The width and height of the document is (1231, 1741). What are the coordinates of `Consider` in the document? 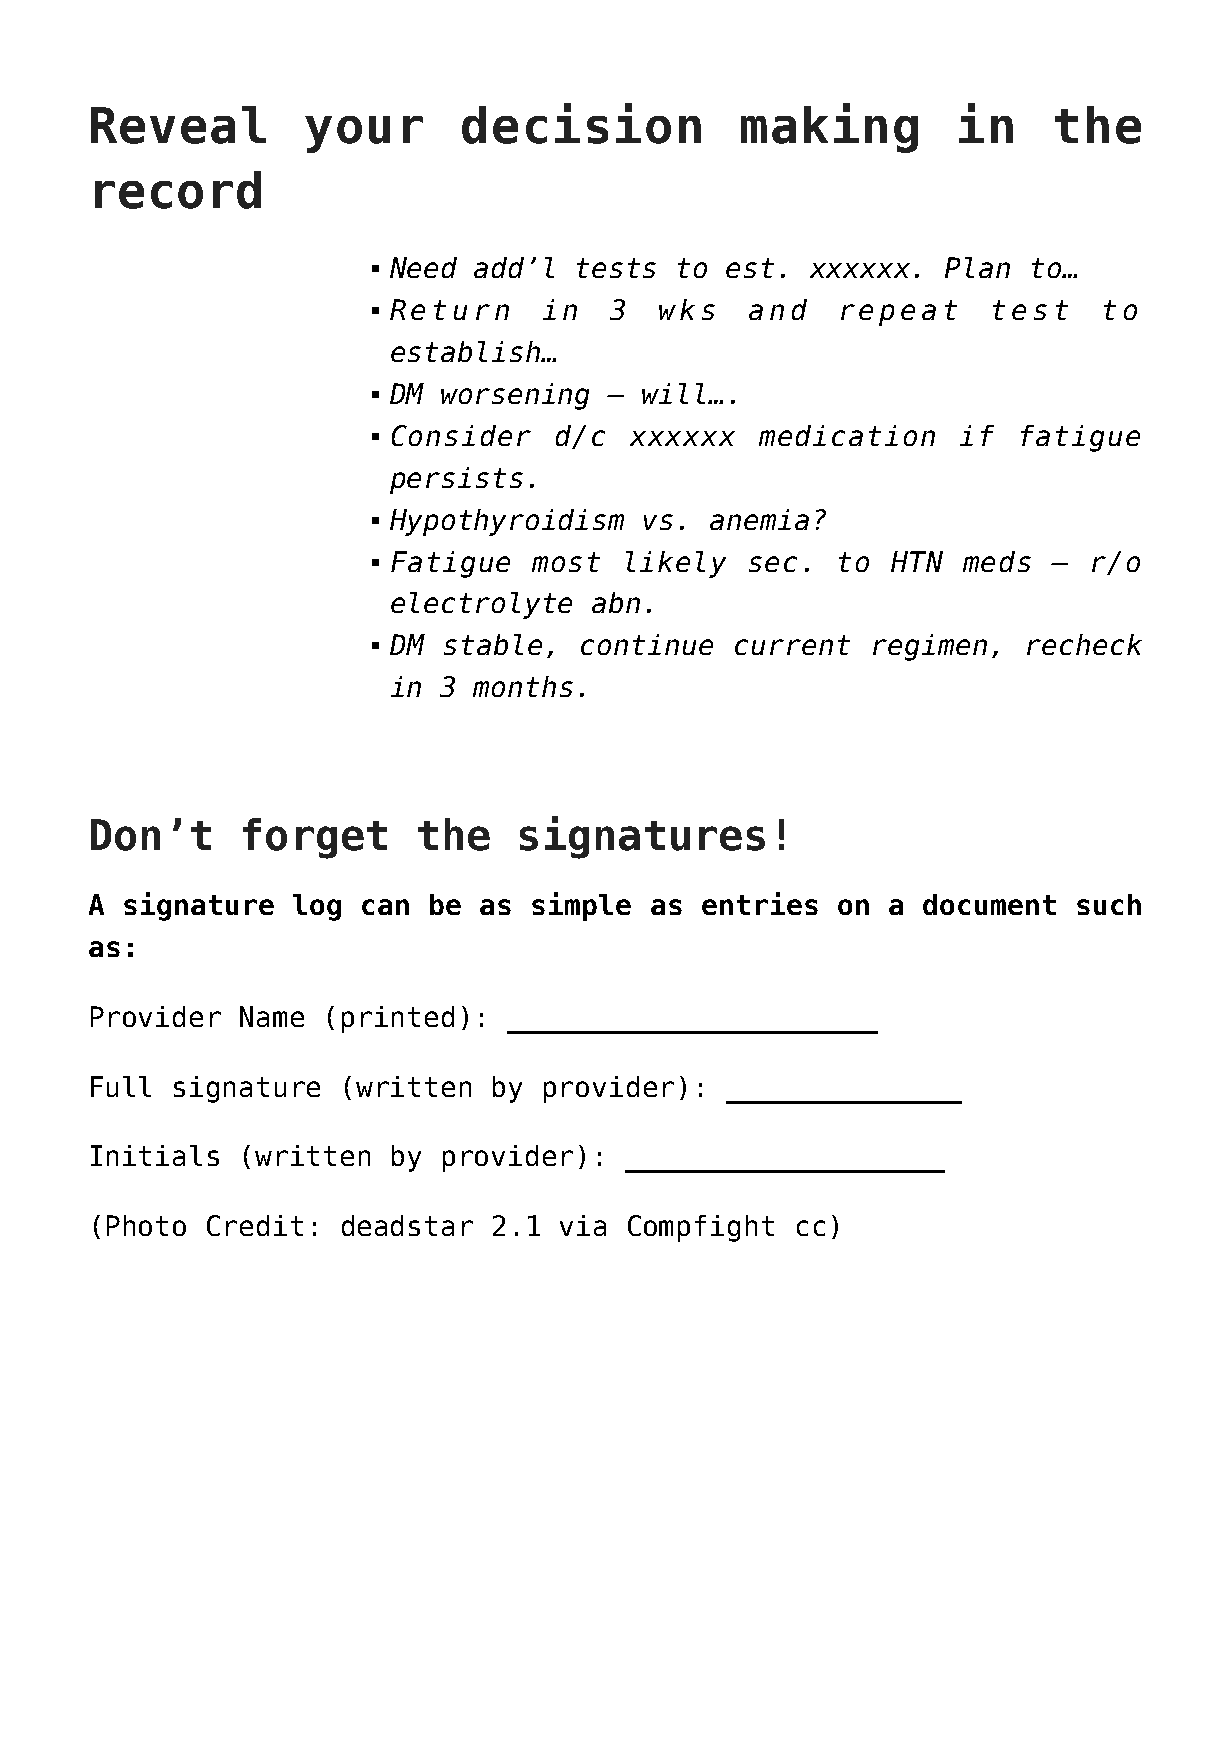 It's located at (461, 435).
